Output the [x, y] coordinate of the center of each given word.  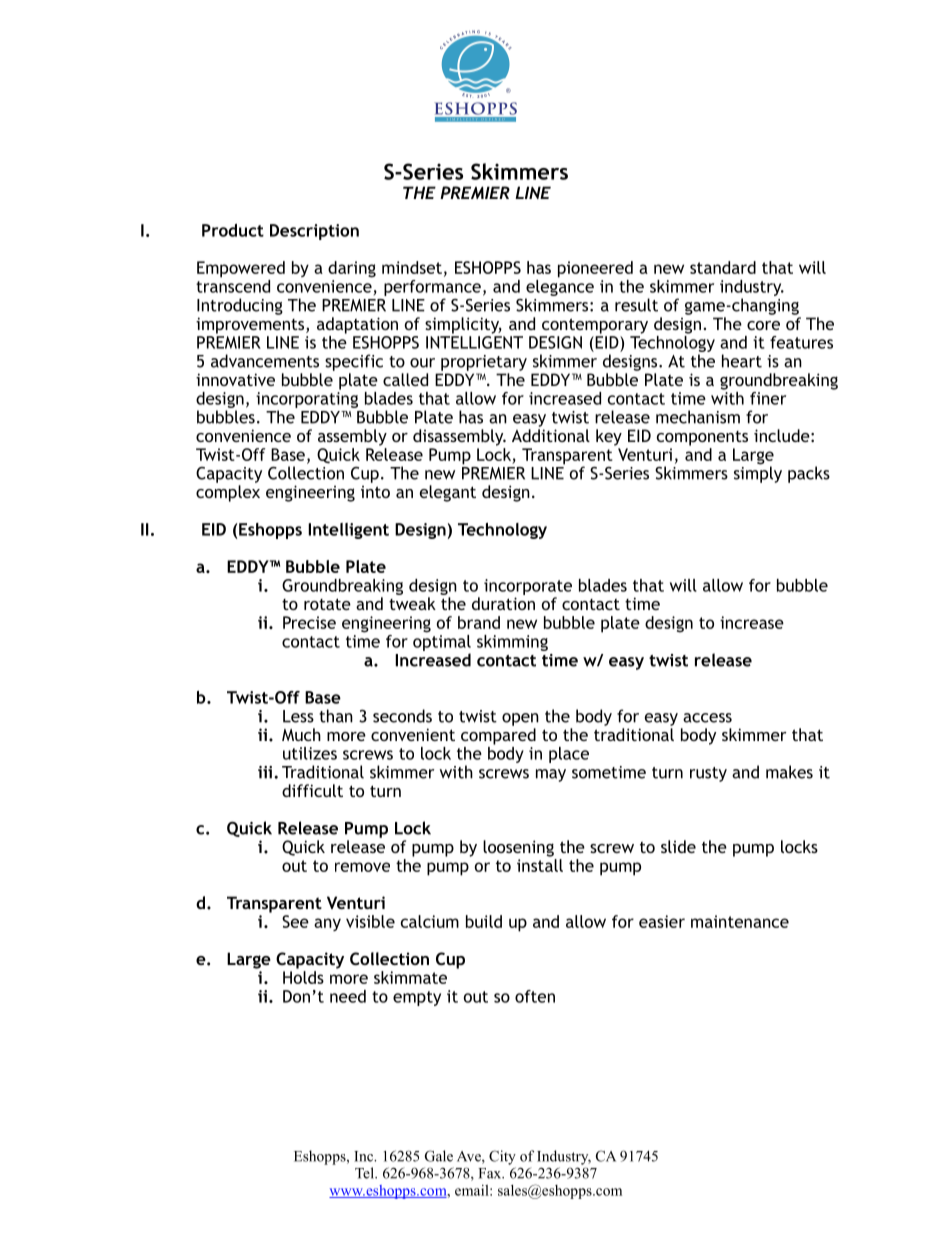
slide [678, 846]
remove [362, 867]
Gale [439, 1156]
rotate [327, 604]
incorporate [528, 587]
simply [758, 473]
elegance [560, 286]
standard [723, 267]
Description [314, 232]
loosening [518, 848]
